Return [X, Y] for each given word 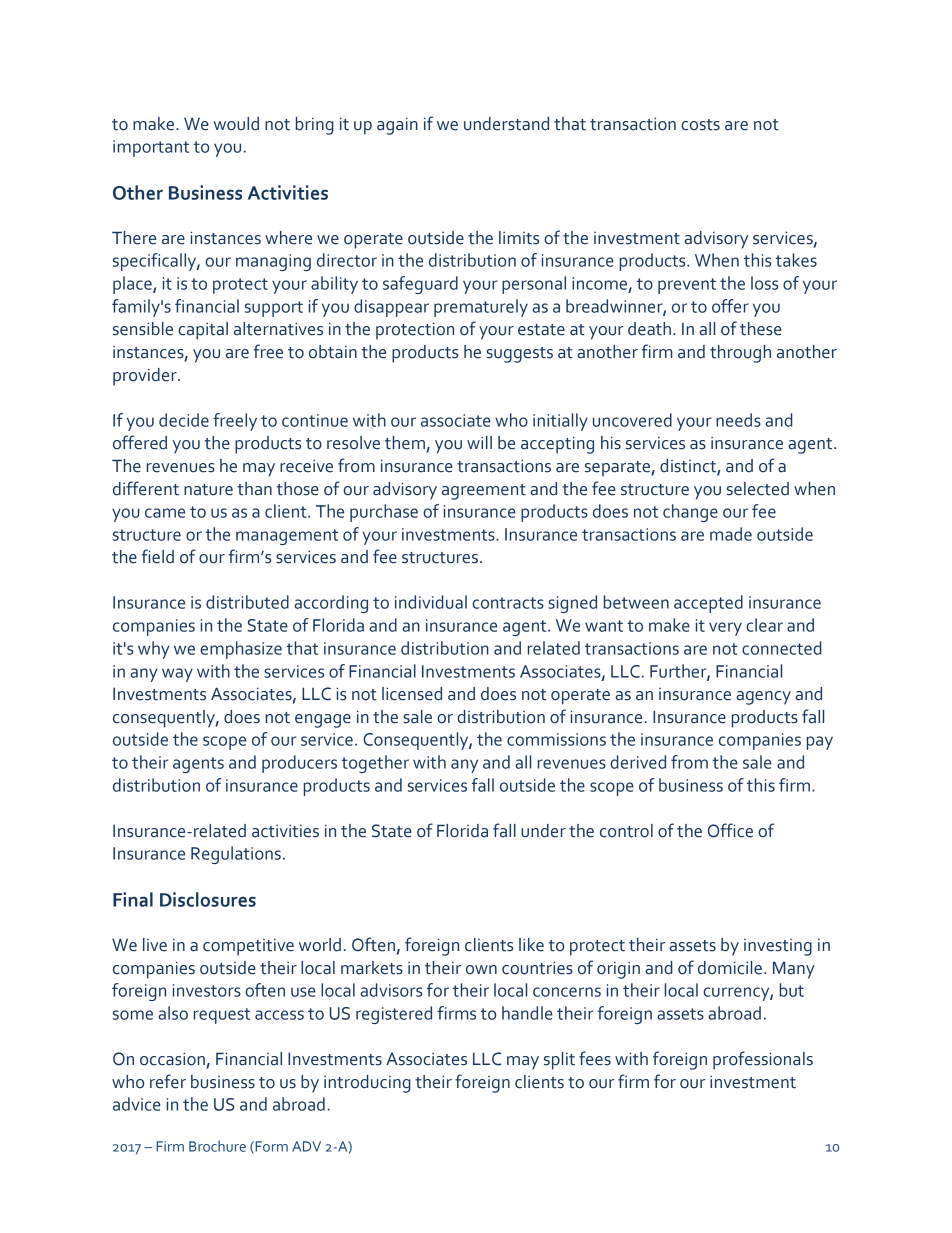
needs [738, 420]
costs [700, 125]
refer [168, 1081]
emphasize [241, 650]
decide [184, 420]
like [531, 945]
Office [730, 830]
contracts [508, 603]
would [236, 124]
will [479, 442]
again [397, 126]
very [725, 629]
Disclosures [208, 899]
